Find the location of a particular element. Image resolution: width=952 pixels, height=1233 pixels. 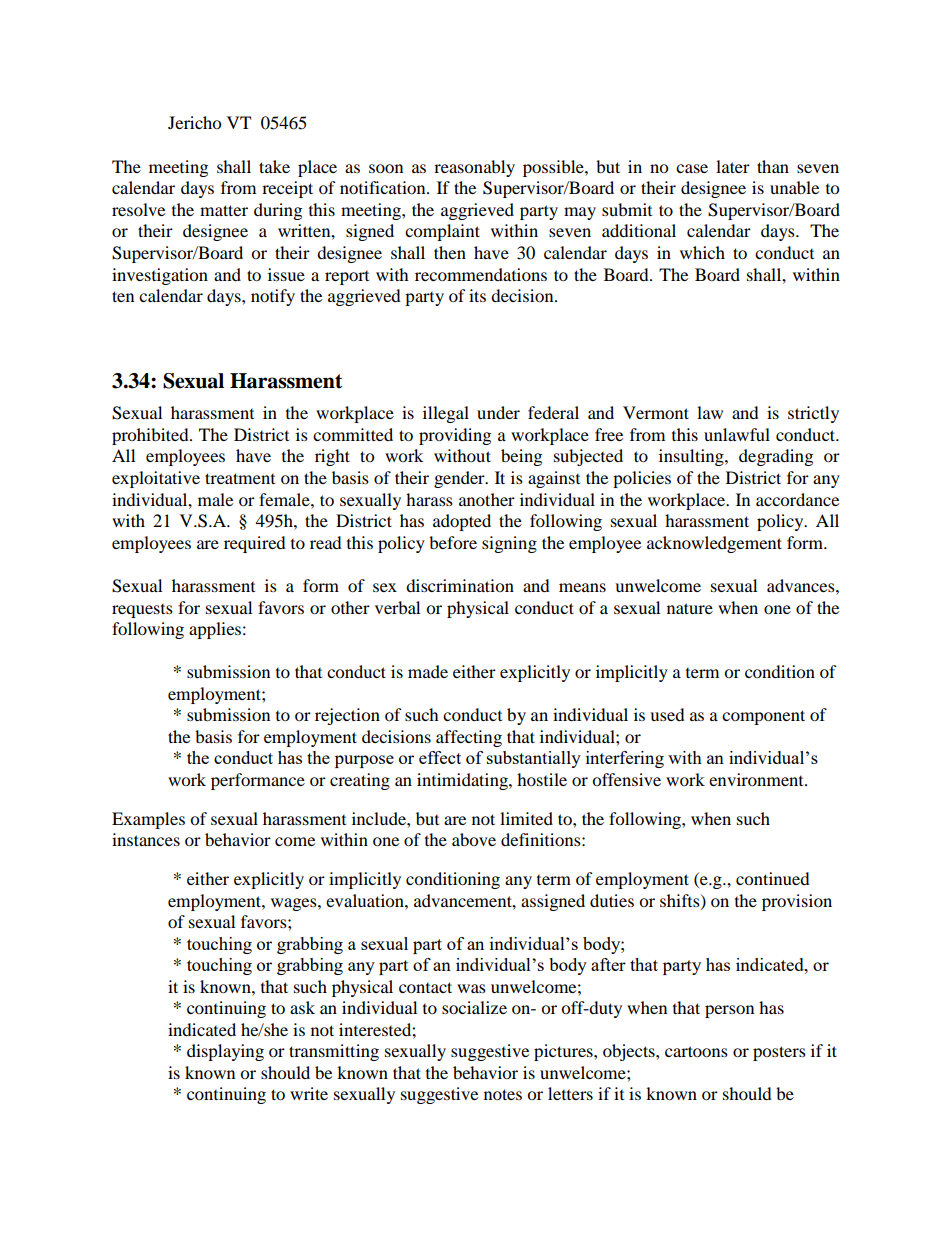

unlawful is located at coordinates (737, 434).
